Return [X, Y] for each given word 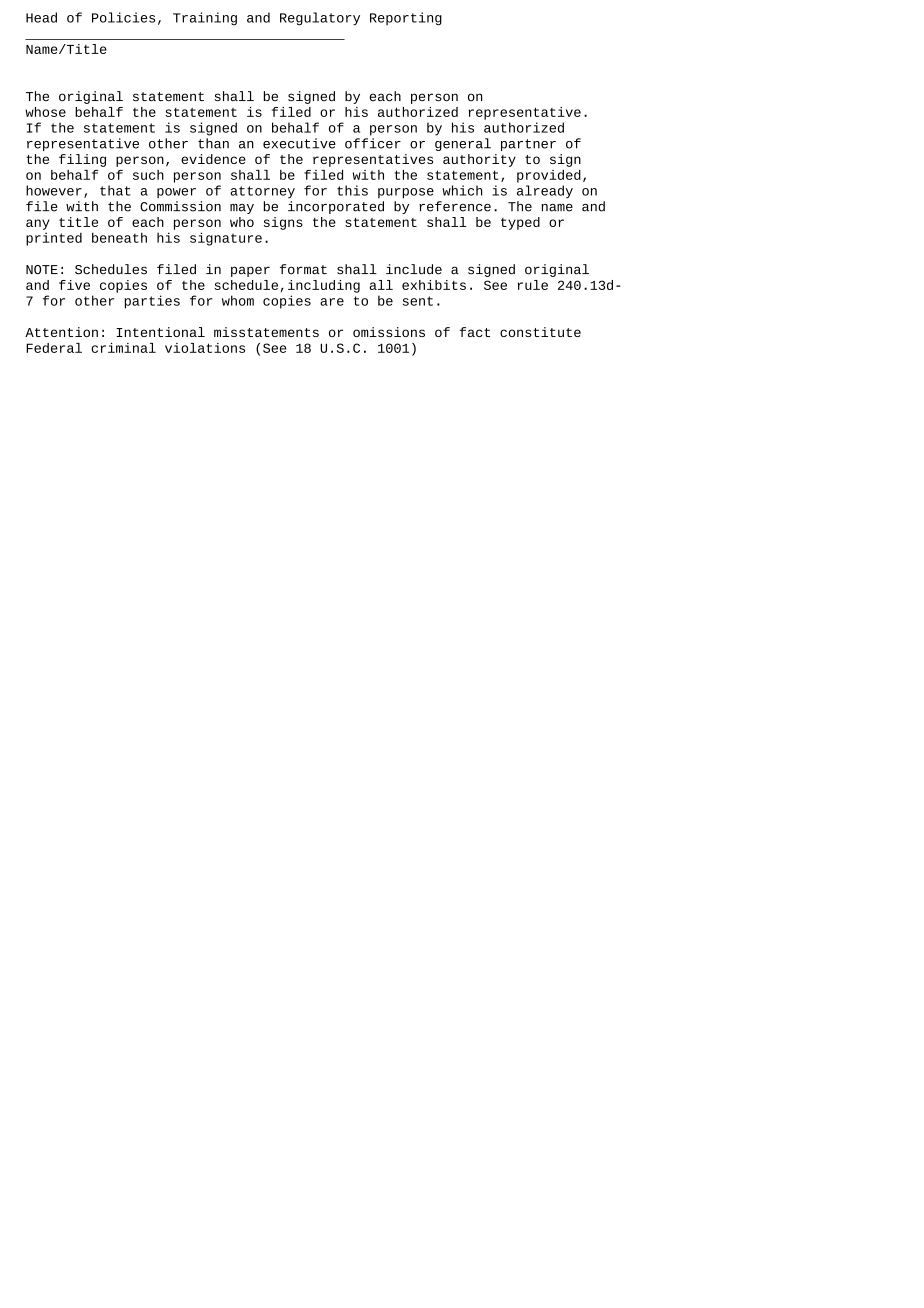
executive [299, 143]
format [303, 269]
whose [45, 112]
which [462, 190]
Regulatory [320, 19]
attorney [262, 192]
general [463, 144]
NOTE [42, 270]
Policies [123, 17]
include [414, 269]
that [115, 190]
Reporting [406, 19]
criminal [123, 348]
